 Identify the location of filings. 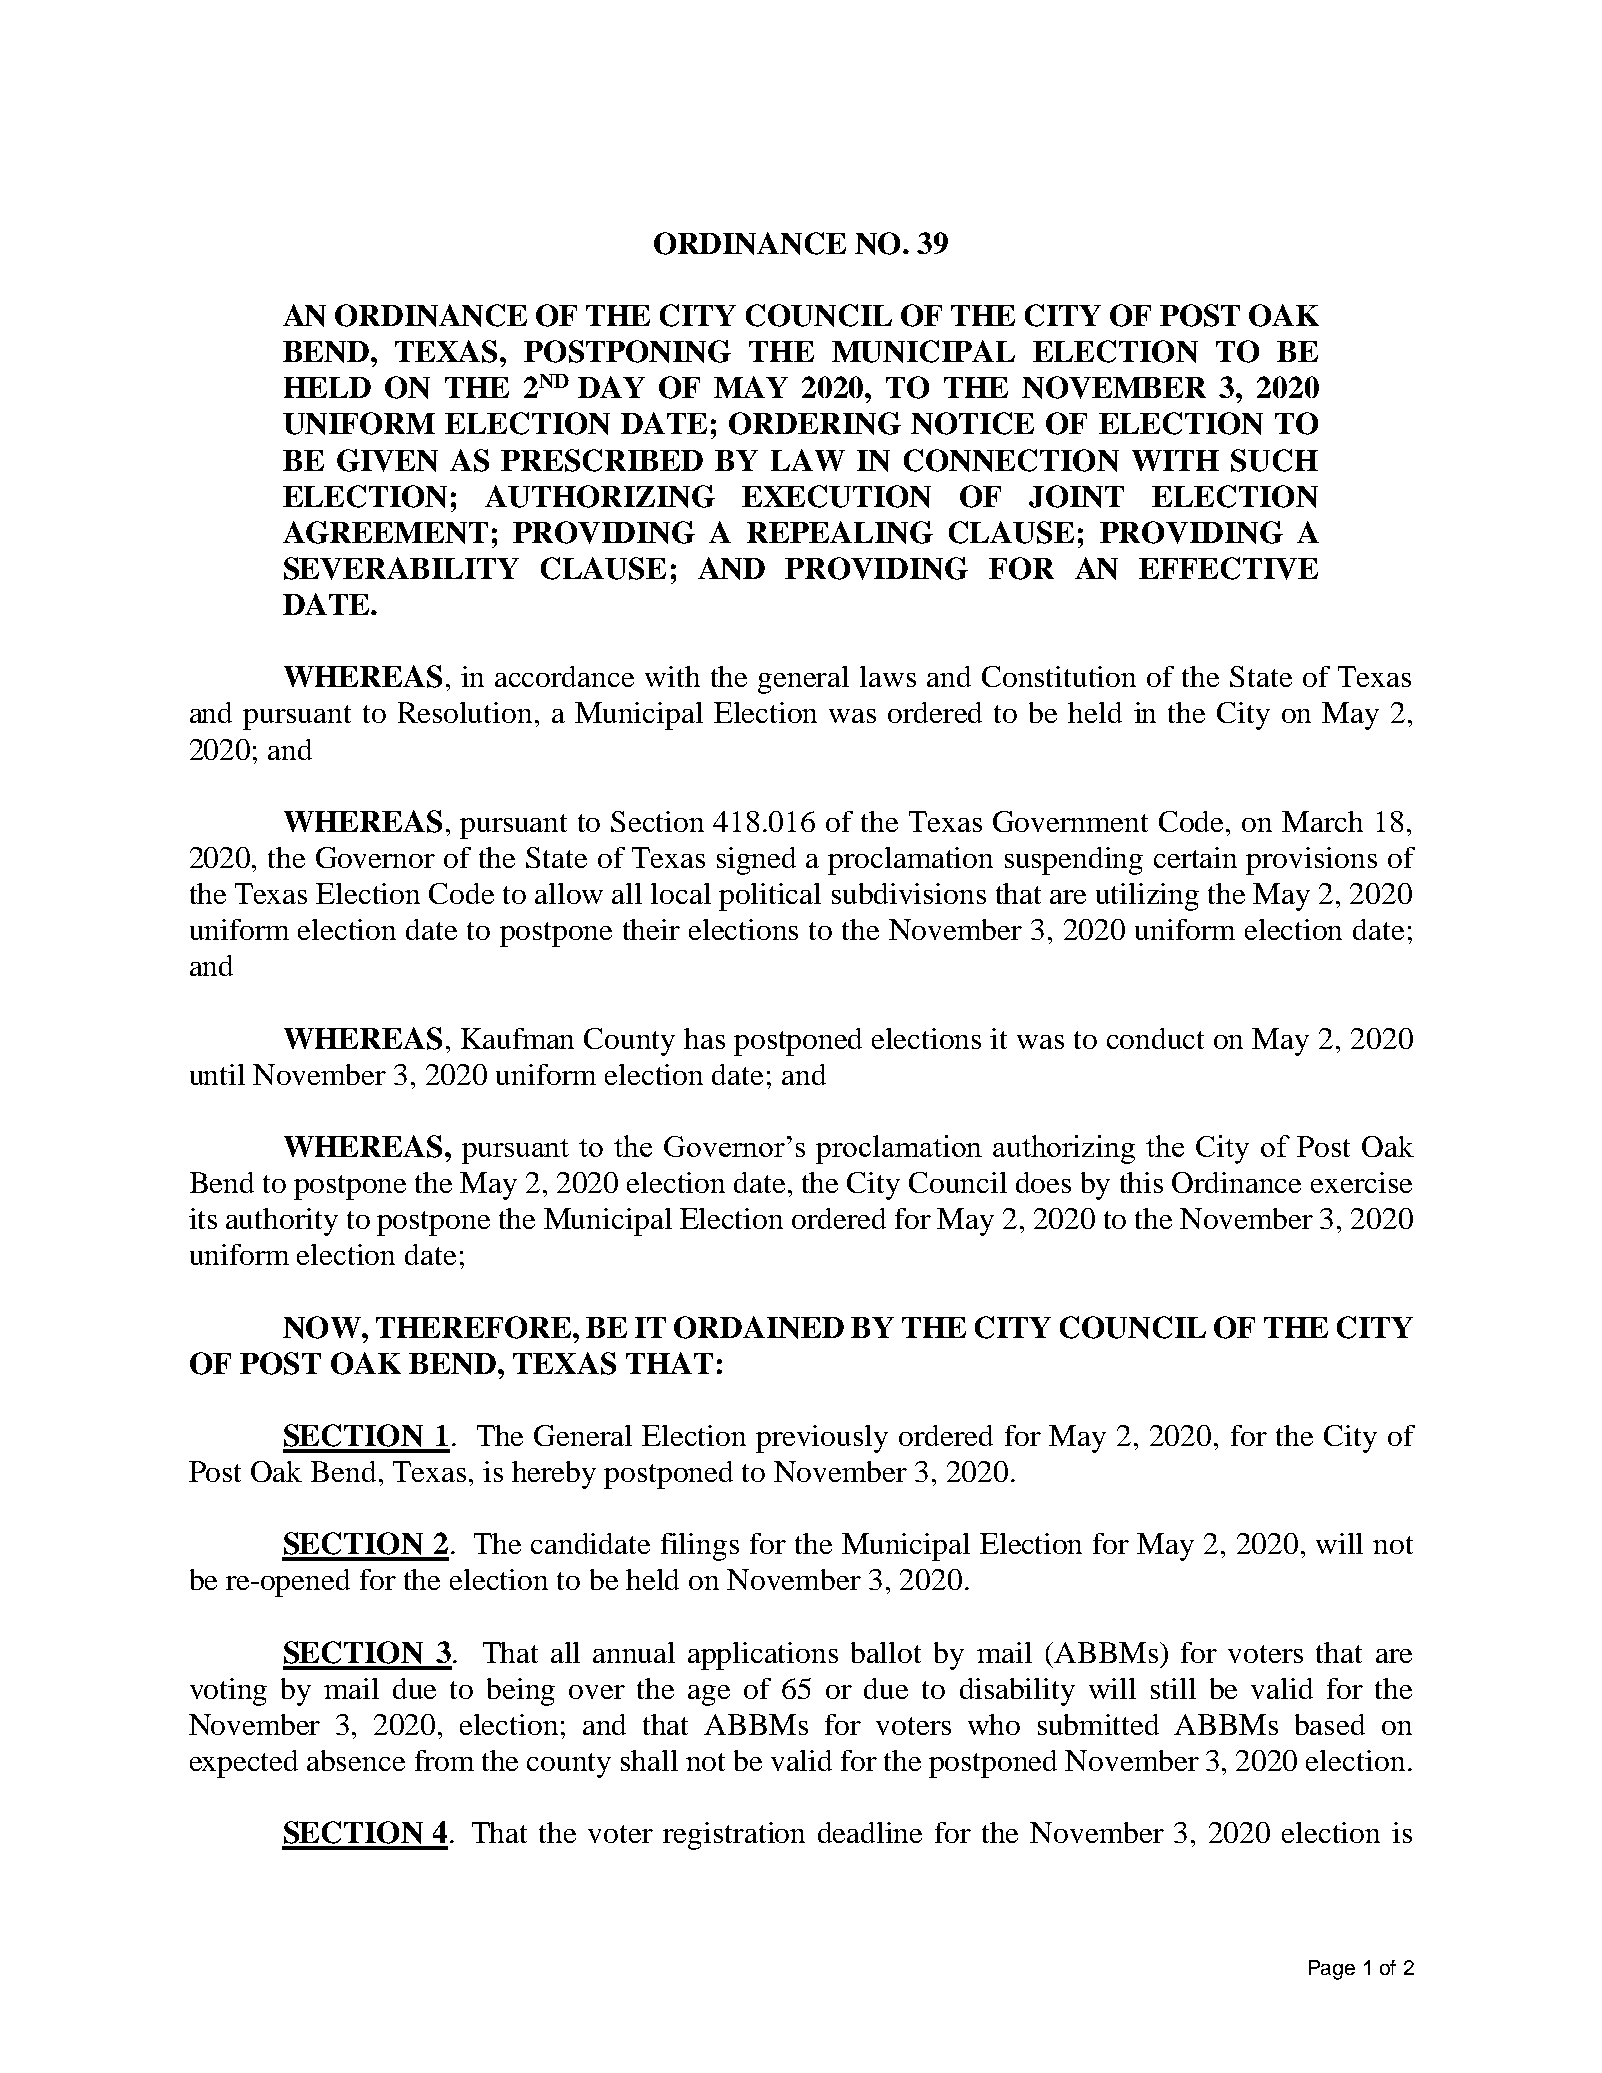
(700, 1547).
